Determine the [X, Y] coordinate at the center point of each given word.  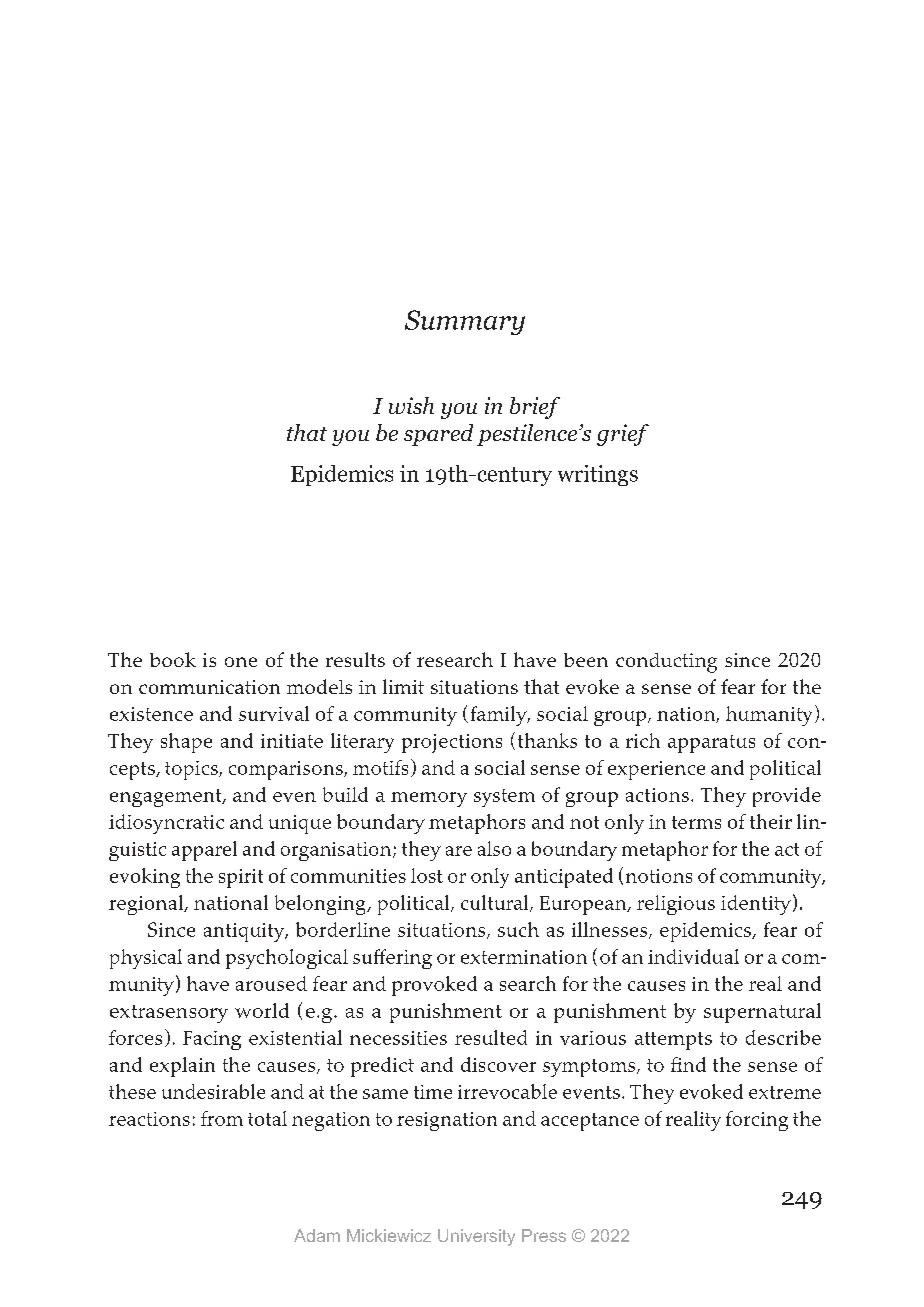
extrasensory [169, 1014]
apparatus [711, 744]
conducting [666, 663]
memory [429, 799]
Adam [317, 1235]
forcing [757, 1121]
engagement [167, 798]
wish [411, 405]
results [355, 659]
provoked [434, 986]
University [476, 1237]
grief [623, 435]
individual [693, 956]
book [173, 659]
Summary [465, 322]
